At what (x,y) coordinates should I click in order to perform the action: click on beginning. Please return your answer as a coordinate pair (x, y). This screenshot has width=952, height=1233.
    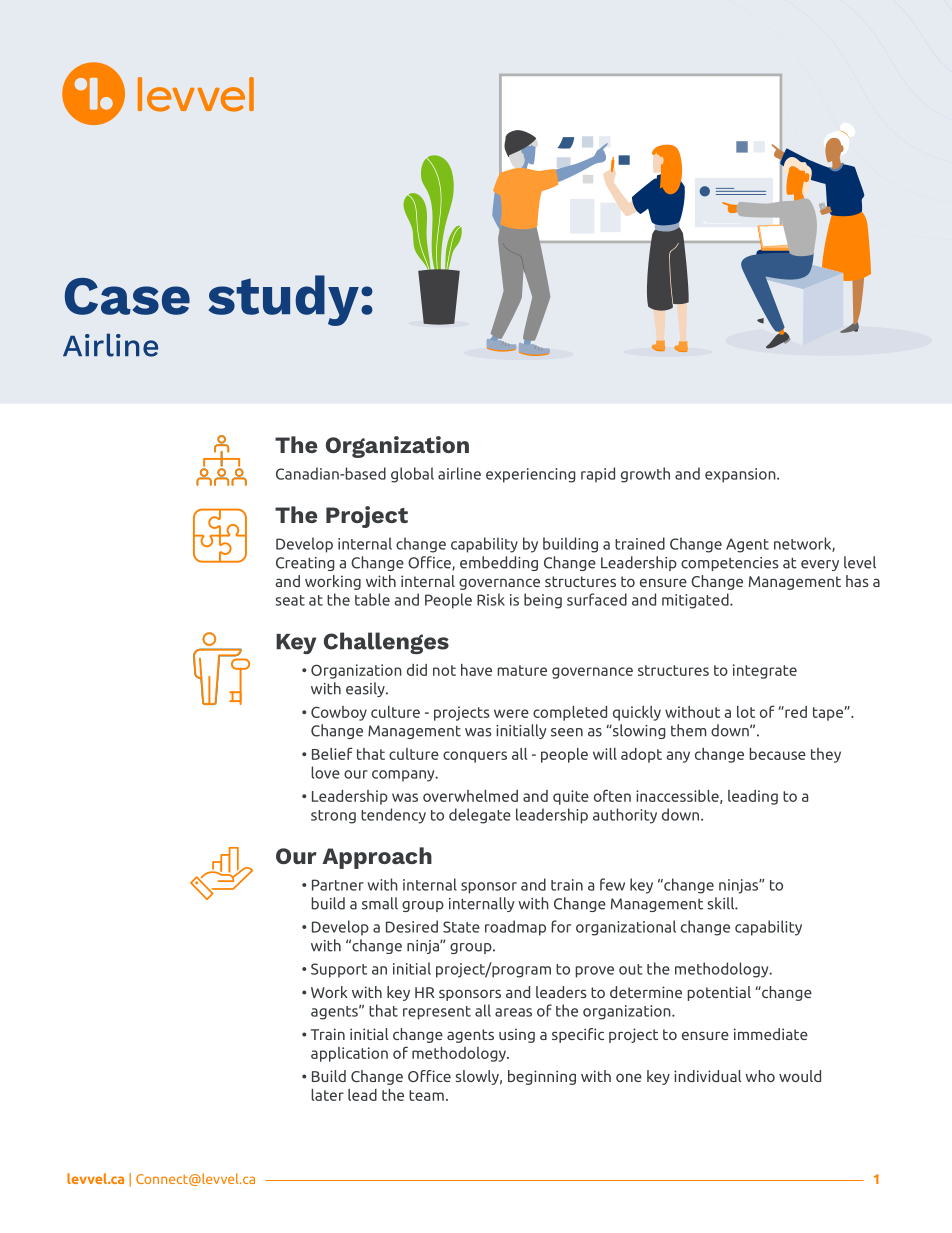
    Looking at the image, I should click on (542, 1077).
